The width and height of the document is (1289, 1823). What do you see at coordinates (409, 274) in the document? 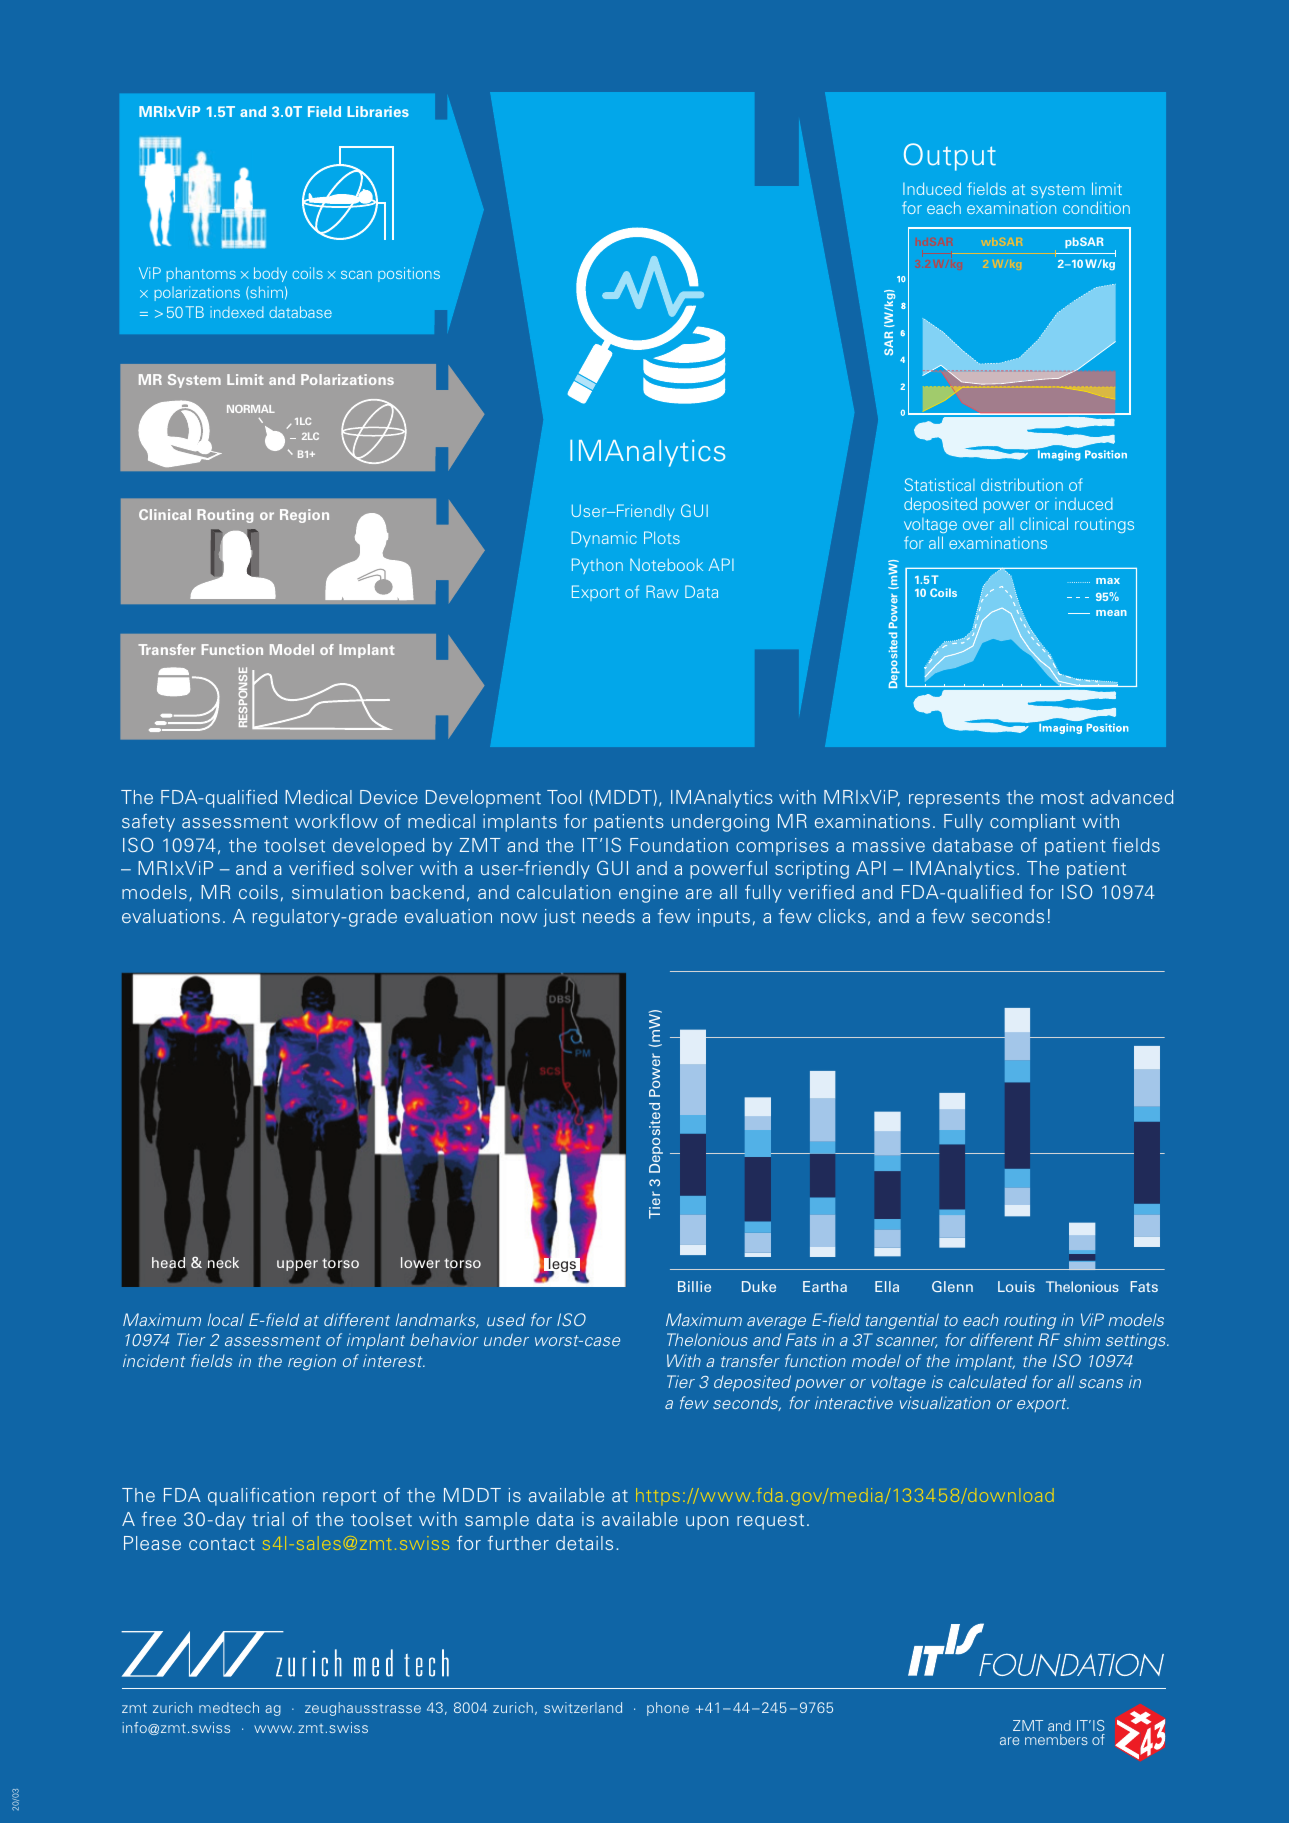
I see `positions` at bounding box center [409, 274].
